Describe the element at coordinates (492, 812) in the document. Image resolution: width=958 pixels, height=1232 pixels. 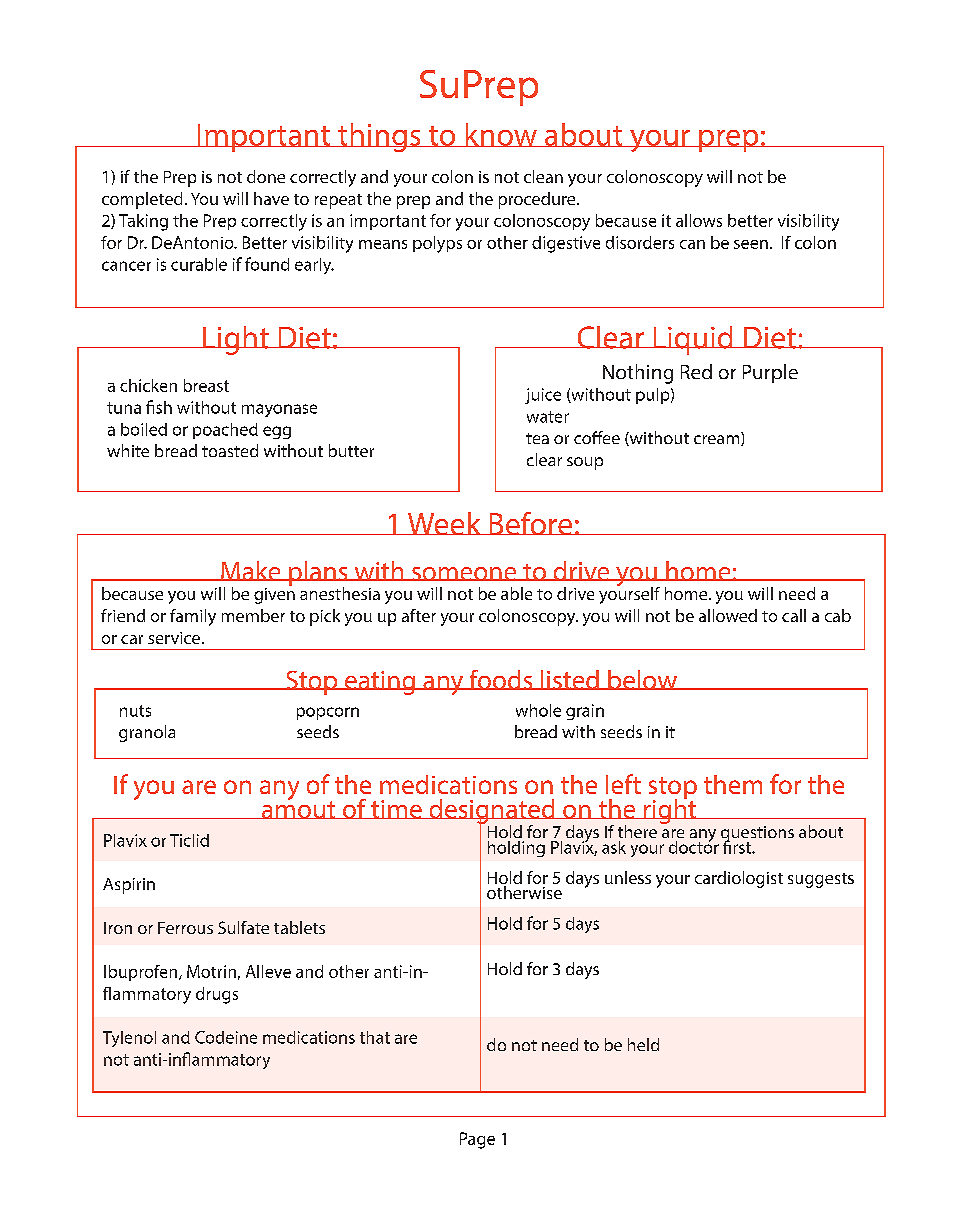
I see `designated` at that location.
